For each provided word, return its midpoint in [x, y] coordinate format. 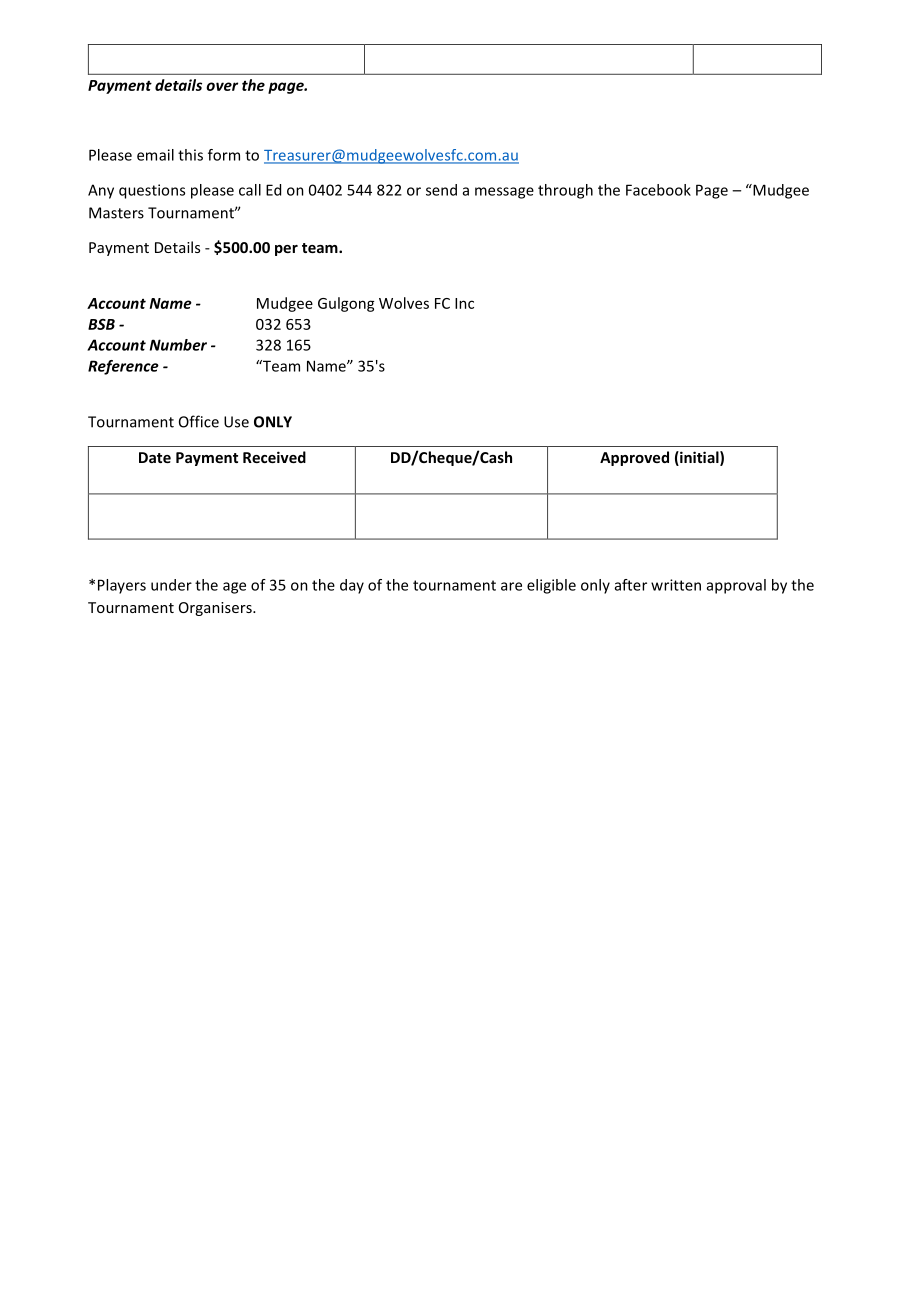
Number [178, 345]
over [222, 86]
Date [155, 457]
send [441, 190]
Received [274, 457]
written [676, 585]
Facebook [658, 190]
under [171, 585]
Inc [464, 303]
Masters [116, 213]
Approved [634, 458]
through [565, 191]
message [504, 193]
